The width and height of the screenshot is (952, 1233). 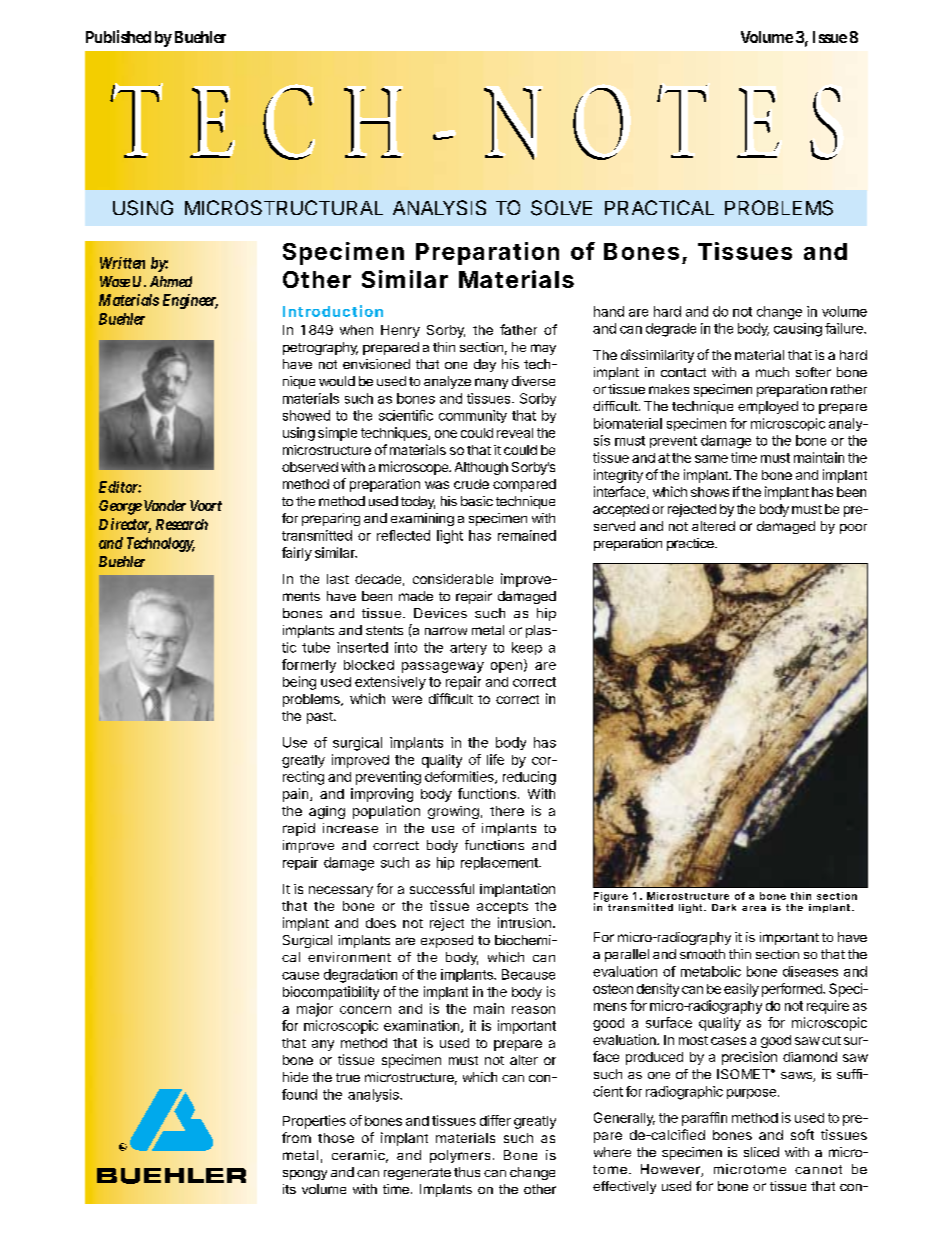 I want to click on Engineer, so click(x=190, y=301).
